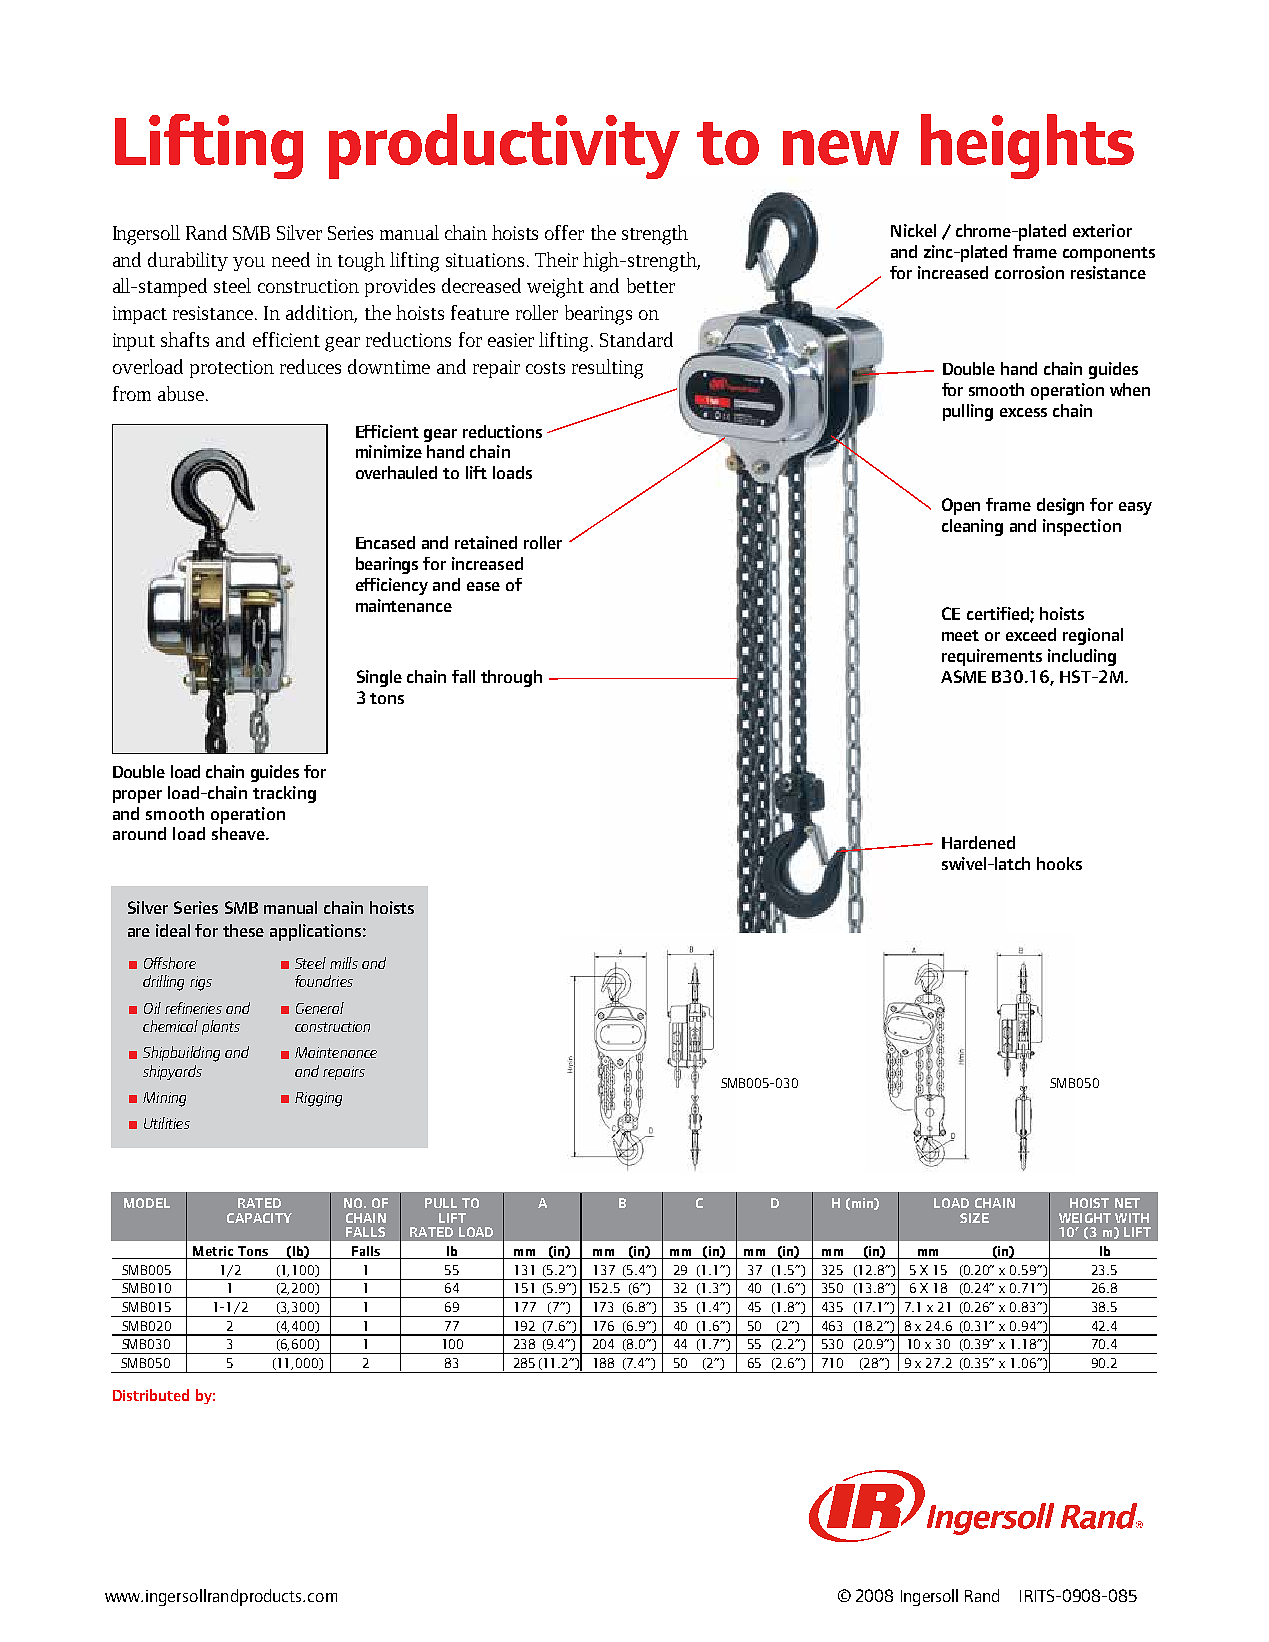  Describe the element at coordinates (564, 232) in the screenshot. I see `offer` at that location.
